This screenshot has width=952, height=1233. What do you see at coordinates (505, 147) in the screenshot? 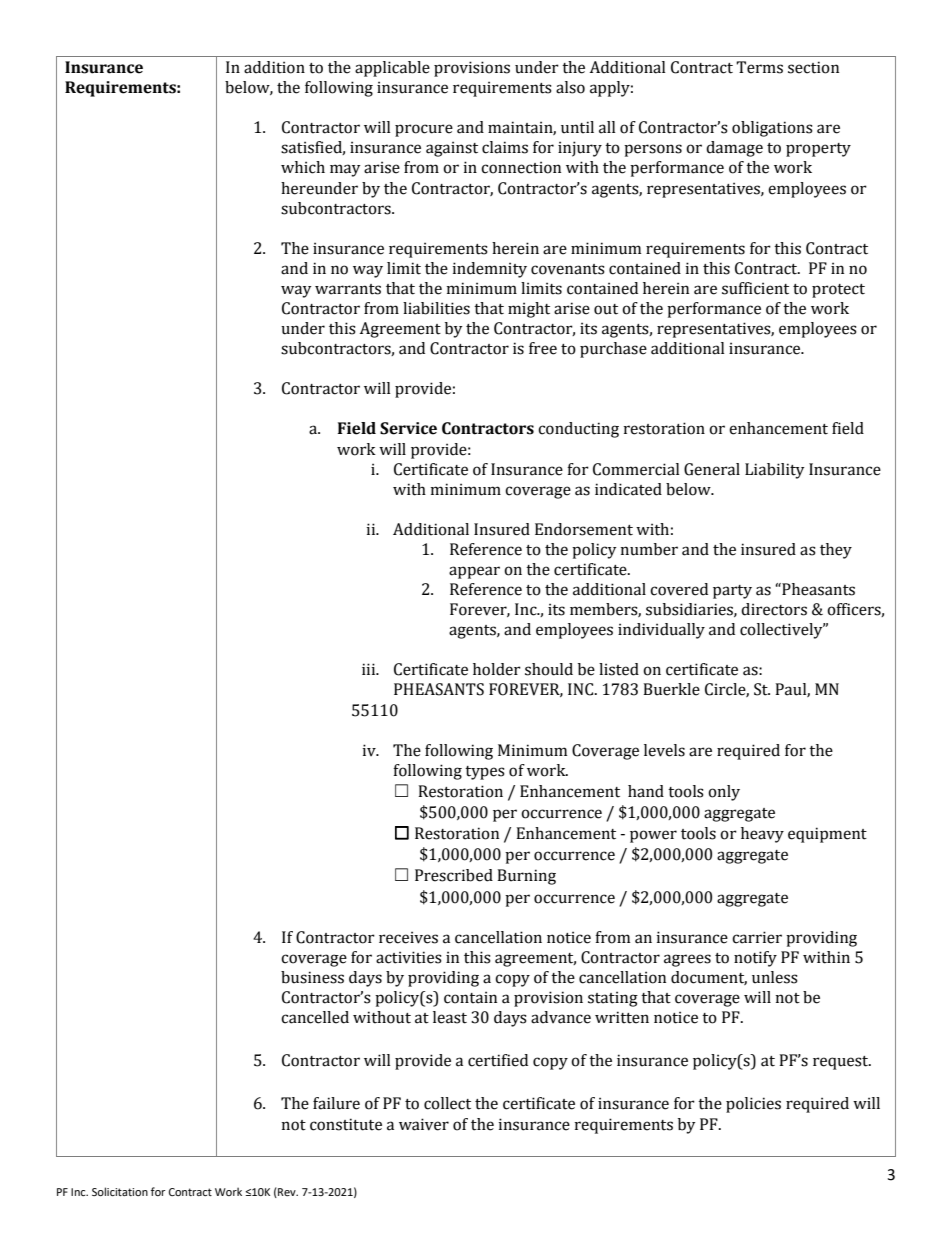
I see `claims` at bounding box center [505, 147].
